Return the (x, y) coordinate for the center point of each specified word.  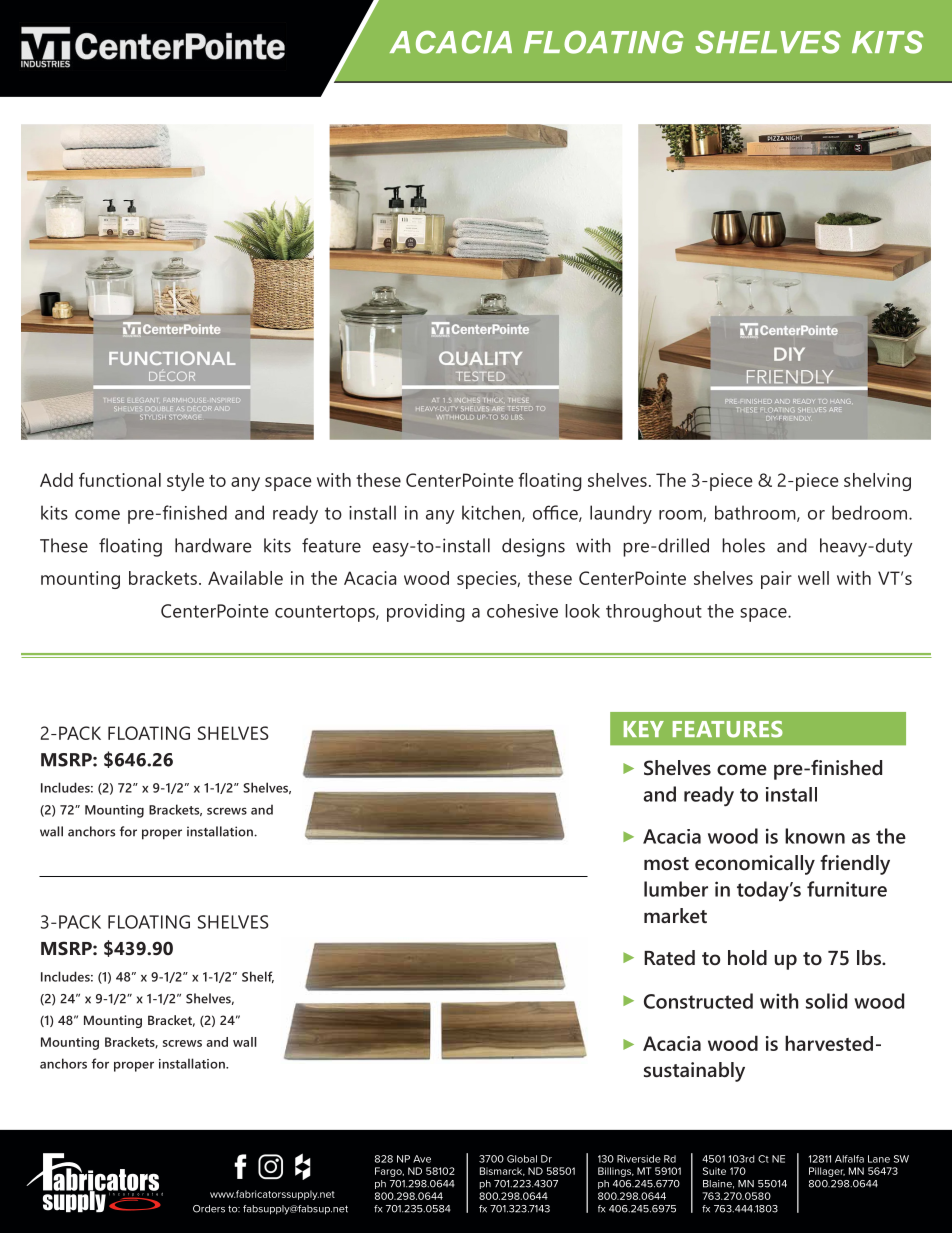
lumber (676, 889)
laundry (621, 514)
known (815, 836)
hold (747, 957)
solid (826, 1001)
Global (522, 1159)
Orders (209, 1209)
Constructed (698, 1001)
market (675, 915)
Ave (422, 1159)
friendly (855, 865)
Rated (669, 957)
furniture (847, 889)
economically (755, 865)
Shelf (258, 977)
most (666, 863)
